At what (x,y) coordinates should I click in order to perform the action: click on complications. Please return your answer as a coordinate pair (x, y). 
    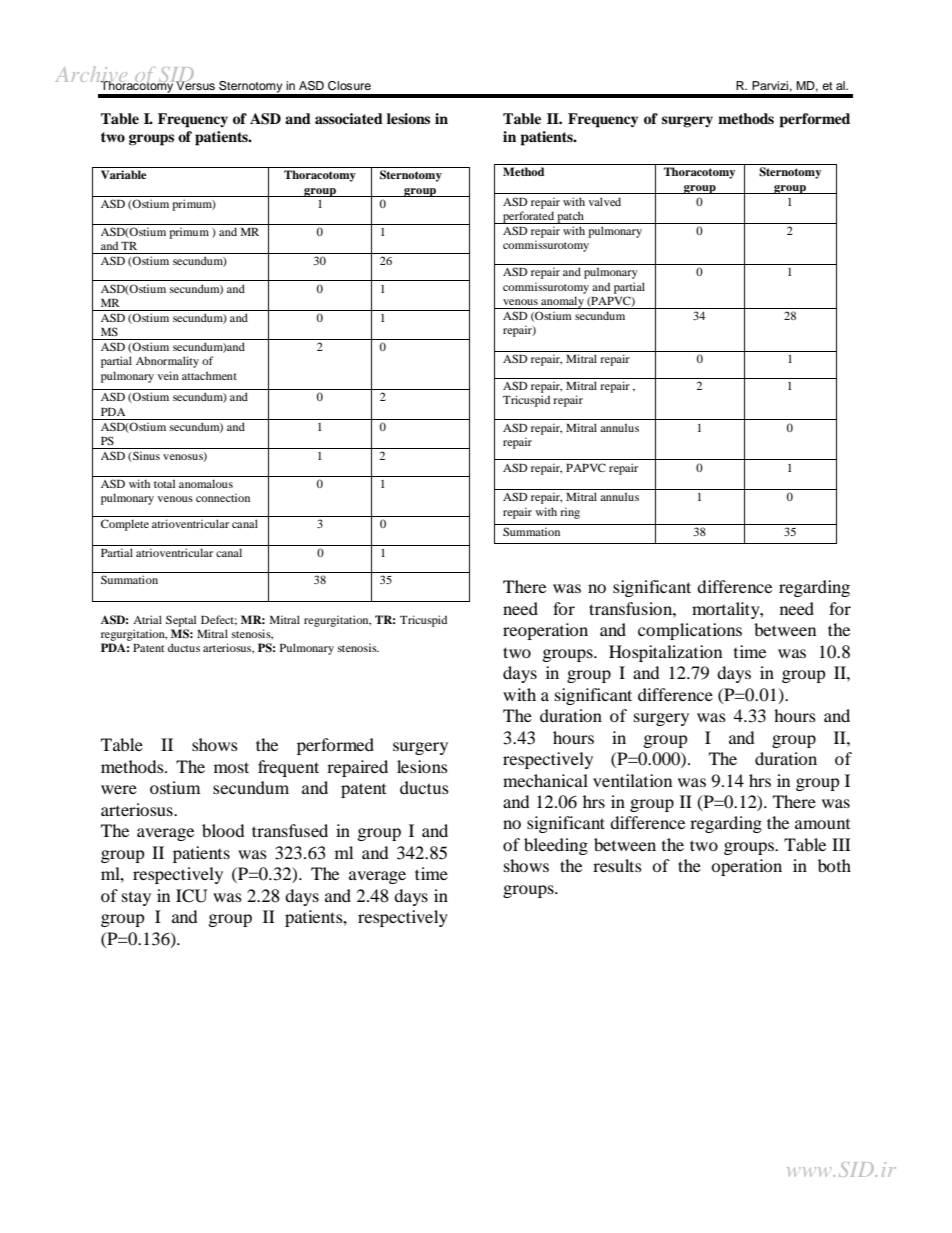
    Looking at the image, I should click on (690, 631).
